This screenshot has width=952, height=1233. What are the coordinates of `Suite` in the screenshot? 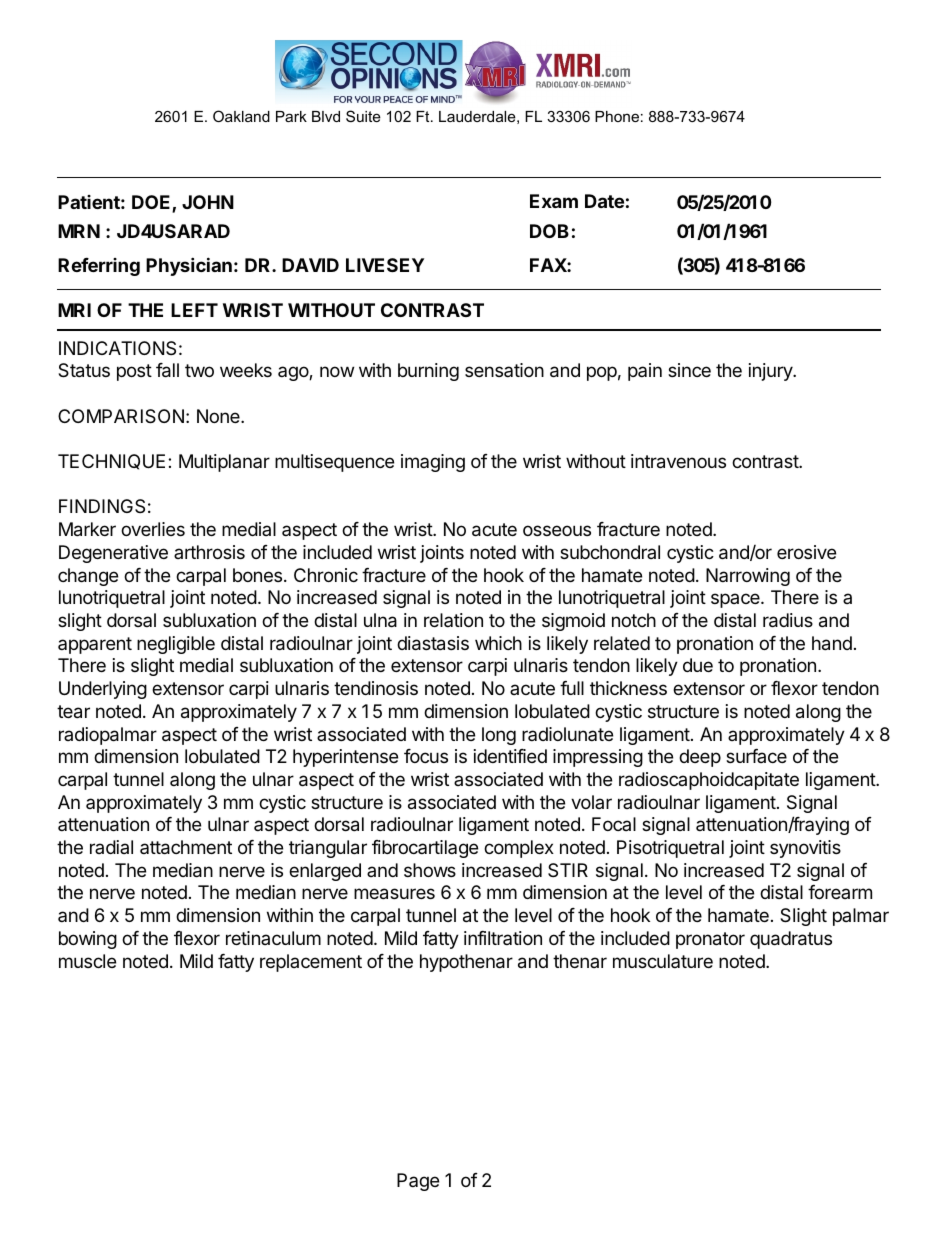 It's located at (363, 116).
